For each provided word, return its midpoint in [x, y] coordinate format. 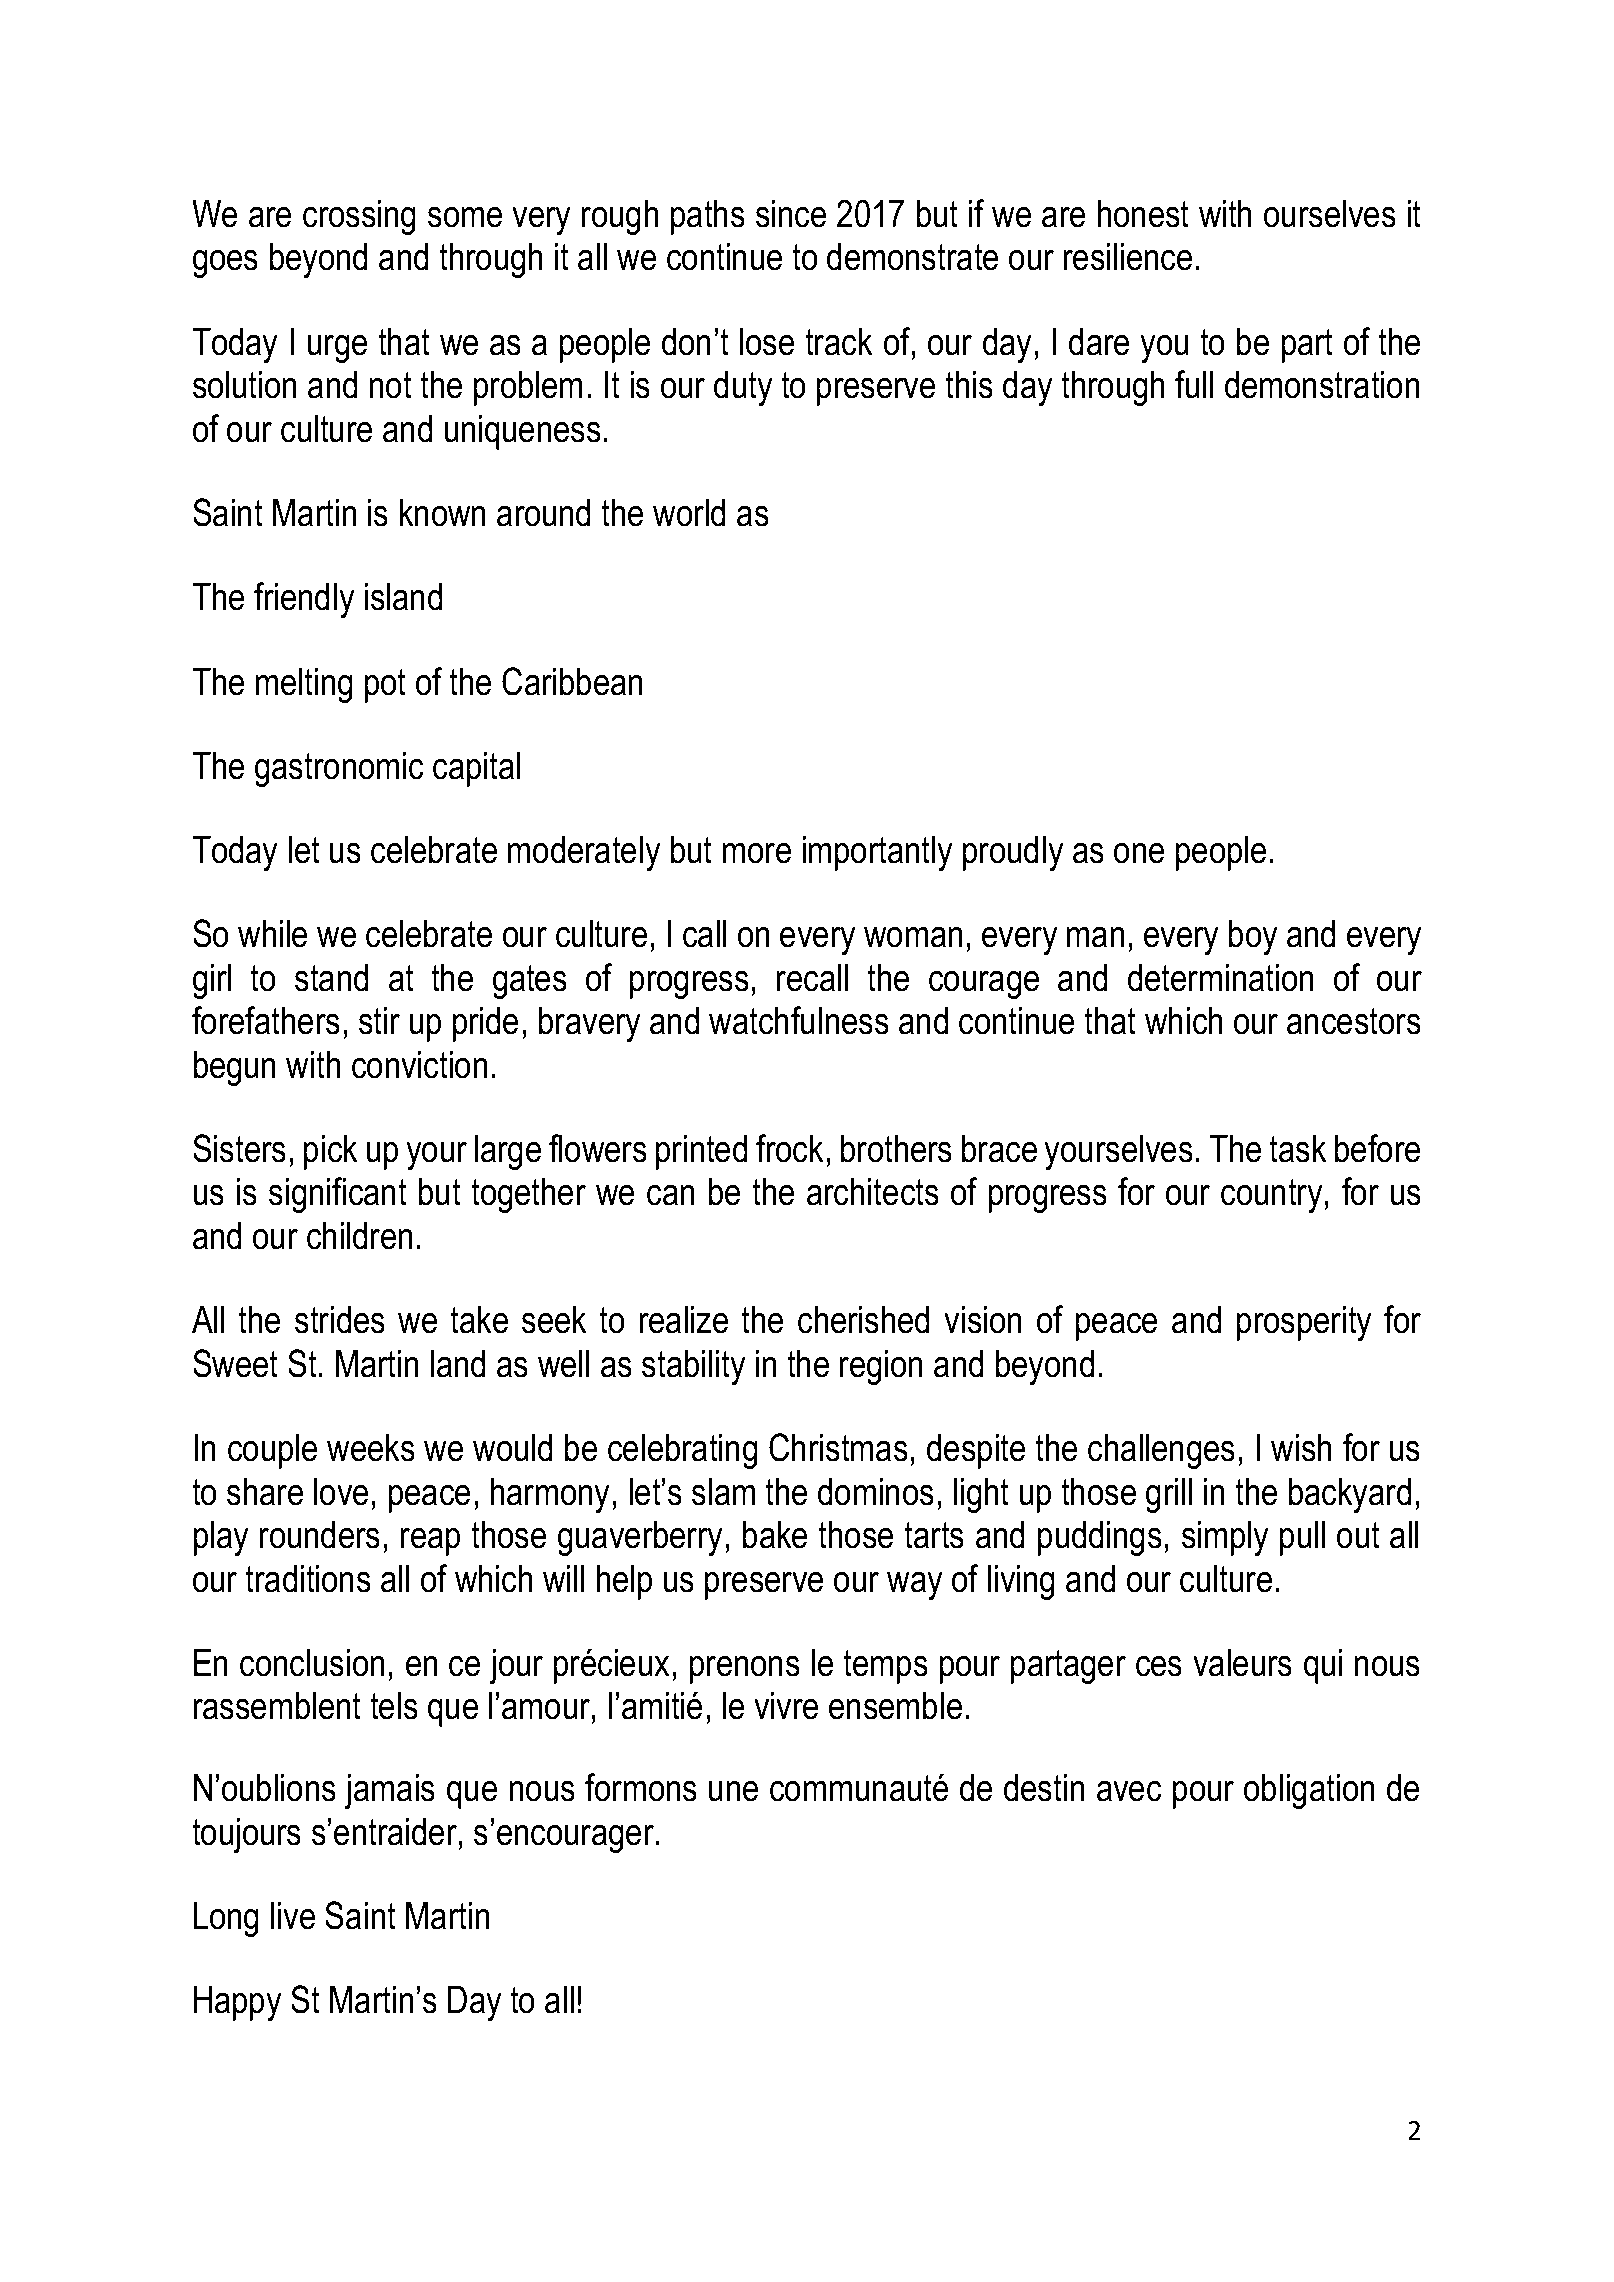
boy [1253, 937]
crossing [359, 217]
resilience [1128, 256]
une [733, 1791]
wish [1301, 1447]
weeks [371, 1447]
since [791, 213]
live [293, 1915]
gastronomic [339, 769]
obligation [1309, 1791]
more [757, 853]
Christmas [838, 1447]
